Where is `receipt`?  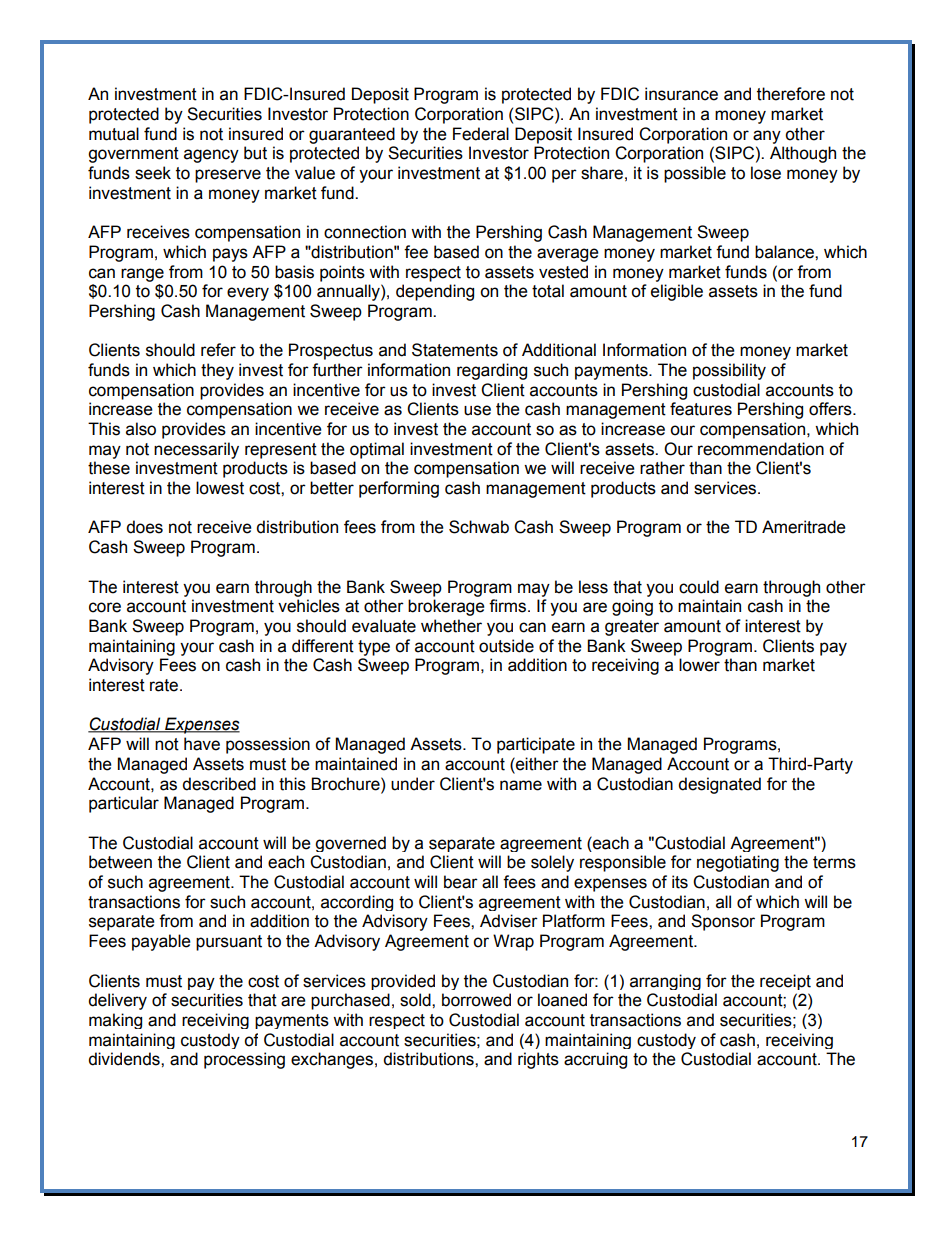 receipt is located at coordinates (785, 982).
